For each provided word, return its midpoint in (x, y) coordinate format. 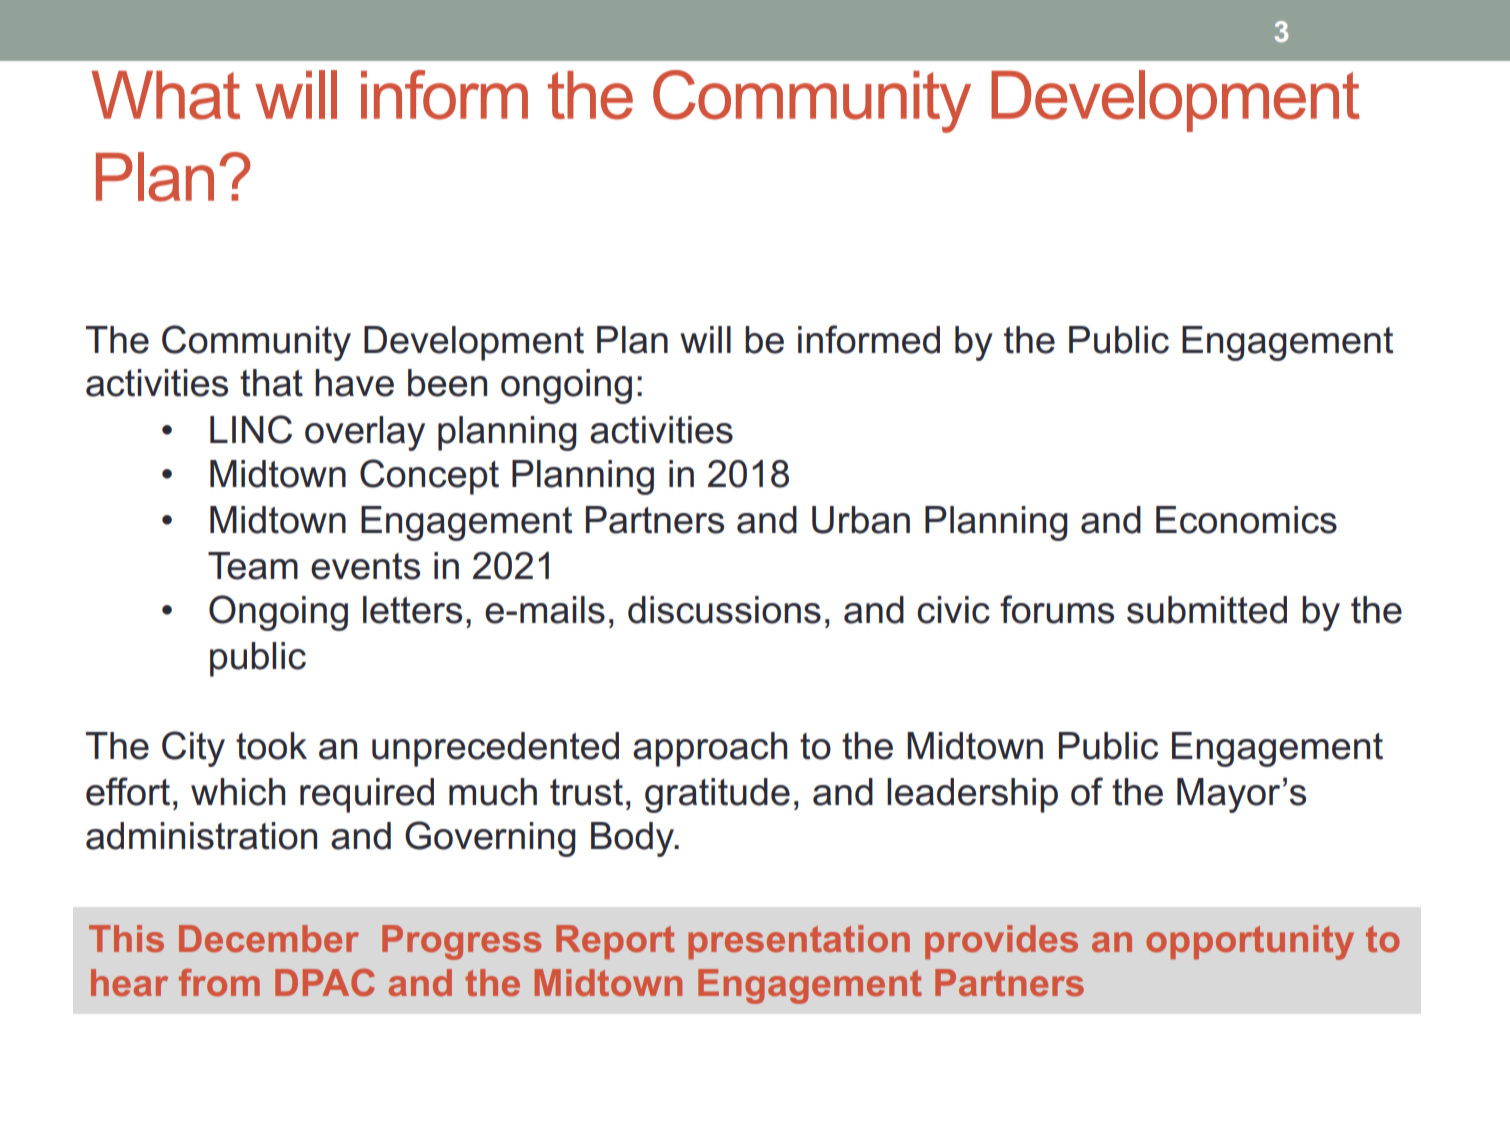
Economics (1246, 520)
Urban (861, 520)
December (269, 938)
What (165, 95)
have (354, 383)
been (447, 383)
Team (253, 566)
